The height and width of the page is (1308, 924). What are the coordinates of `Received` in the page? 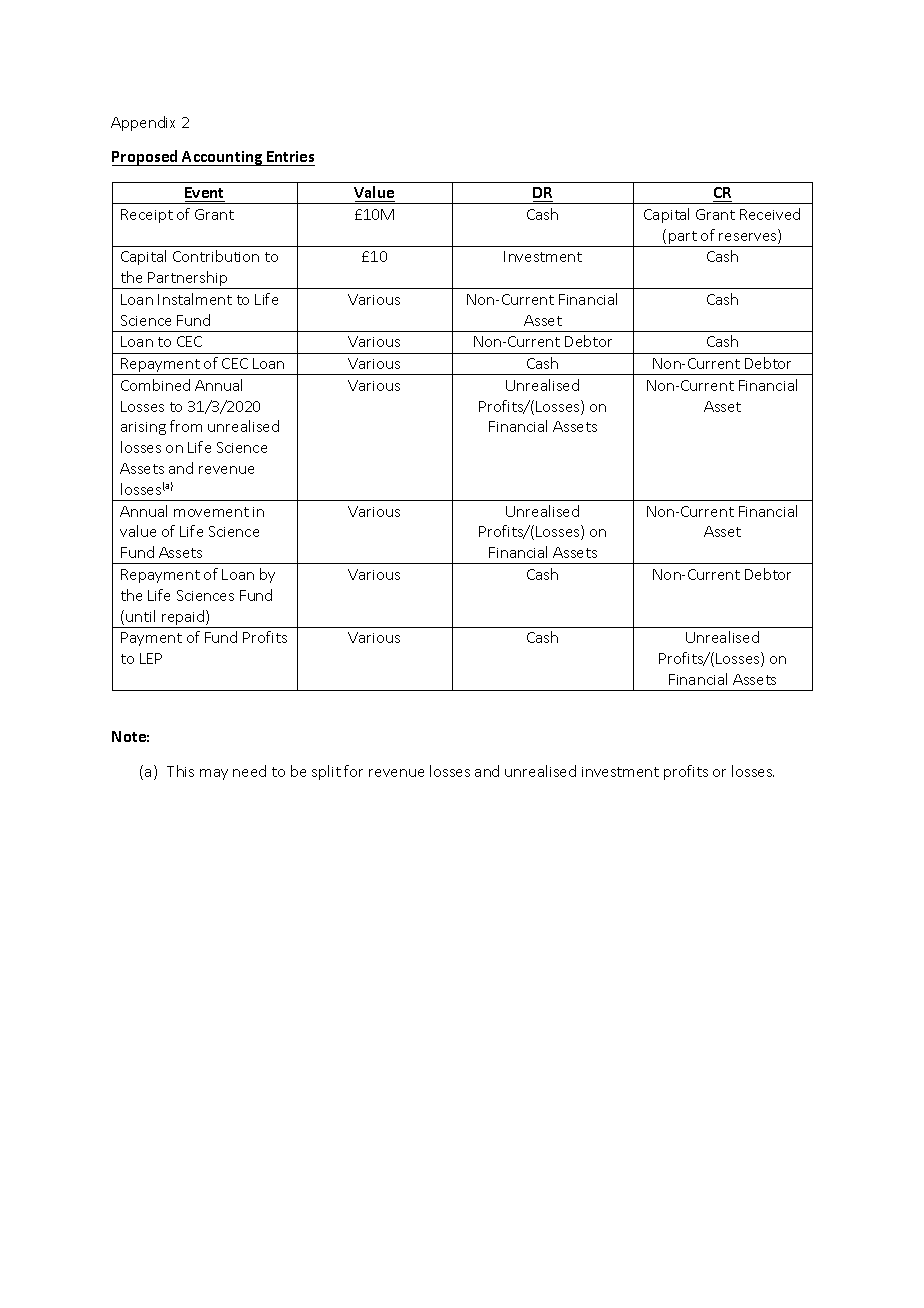 It's located at (770, 214).
